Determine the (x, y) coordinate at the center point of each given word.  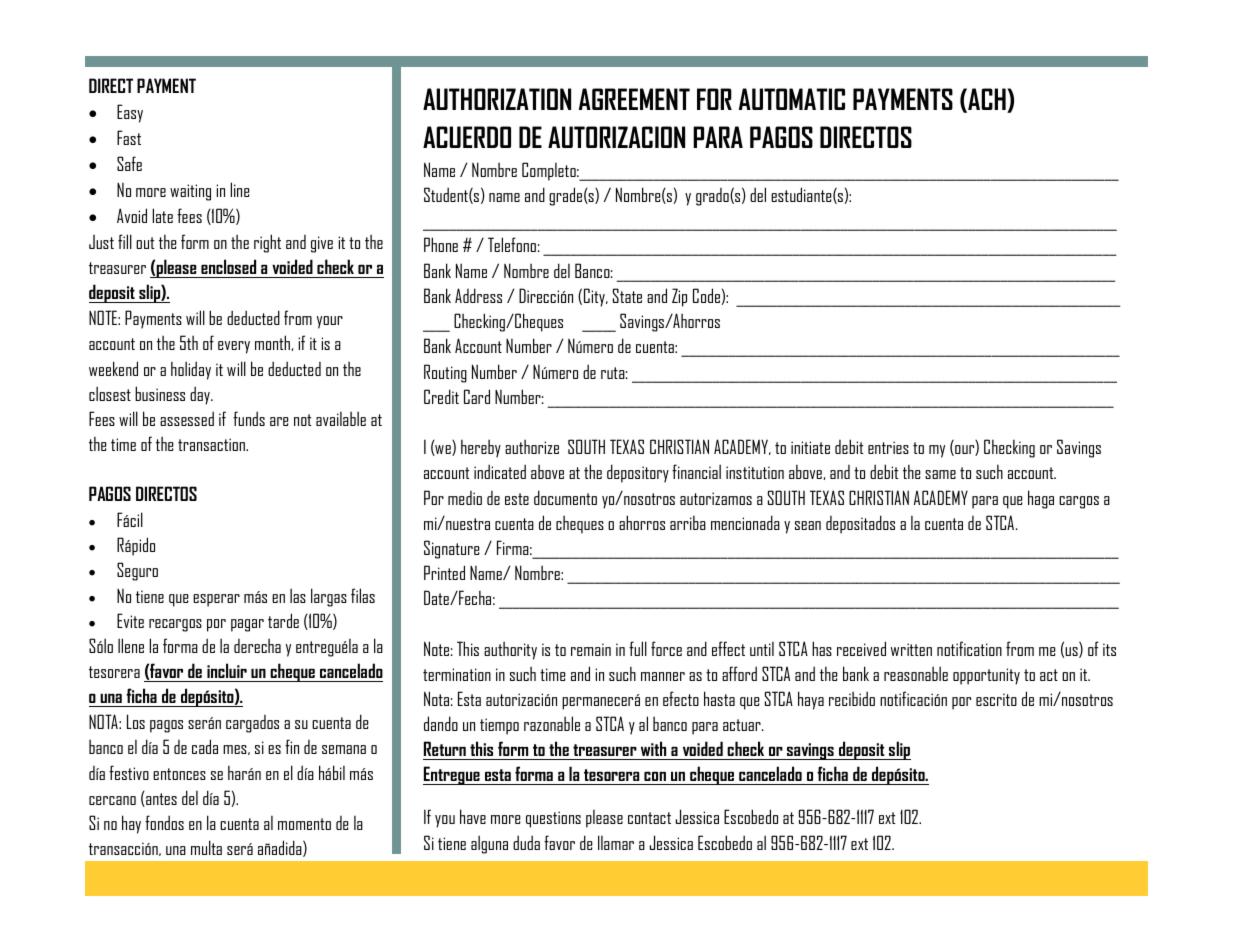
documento (565, 497)
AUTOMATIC (792, 99)
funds (249, 418)
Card (477, 396)
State (627, 295)
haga (1041, 499)
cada (205, 746)
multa (206, 847)
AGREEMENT (634, 99)
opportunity (986, 676)
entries (888, 447)
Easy (130, 113)
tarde (283, 620)
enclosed (228, 266)
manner (663, 676)
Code (707, 296)
